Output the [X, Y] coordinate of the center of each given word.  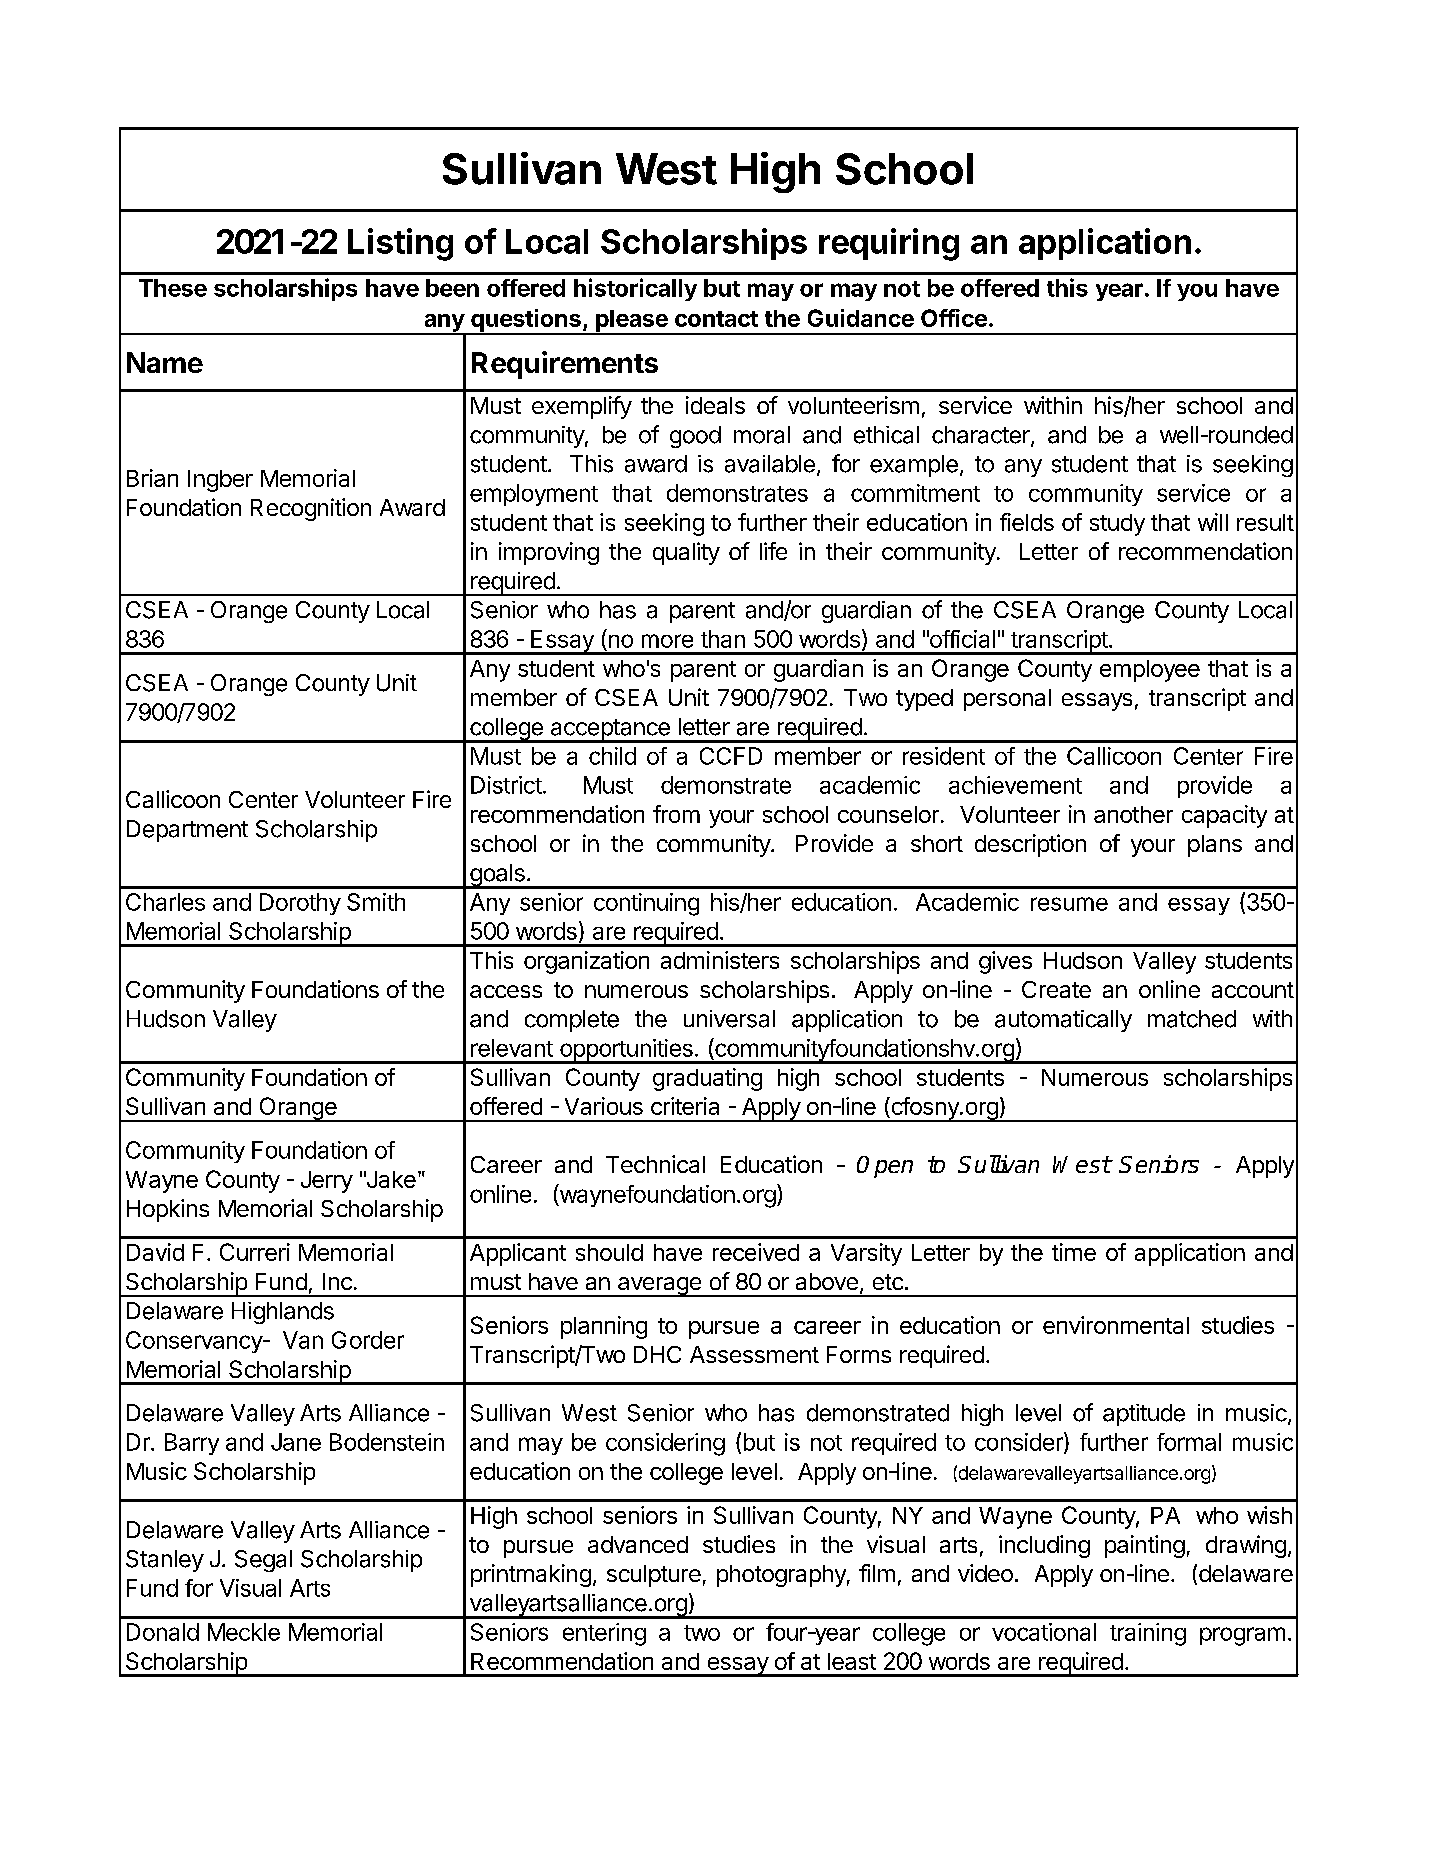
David [155, 1252]
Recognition [311, 509]
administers [720, 960]
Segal [263, 1561]
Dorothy [300, 904]
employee [1150, 671]
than [723, 639]
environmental [1116, 1325]
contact [716, 319]
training [1148, 1634]
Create [1056, 989]
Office [954, 318]
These [173, 288]
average [659, 1287]
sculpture [654, 1576]
